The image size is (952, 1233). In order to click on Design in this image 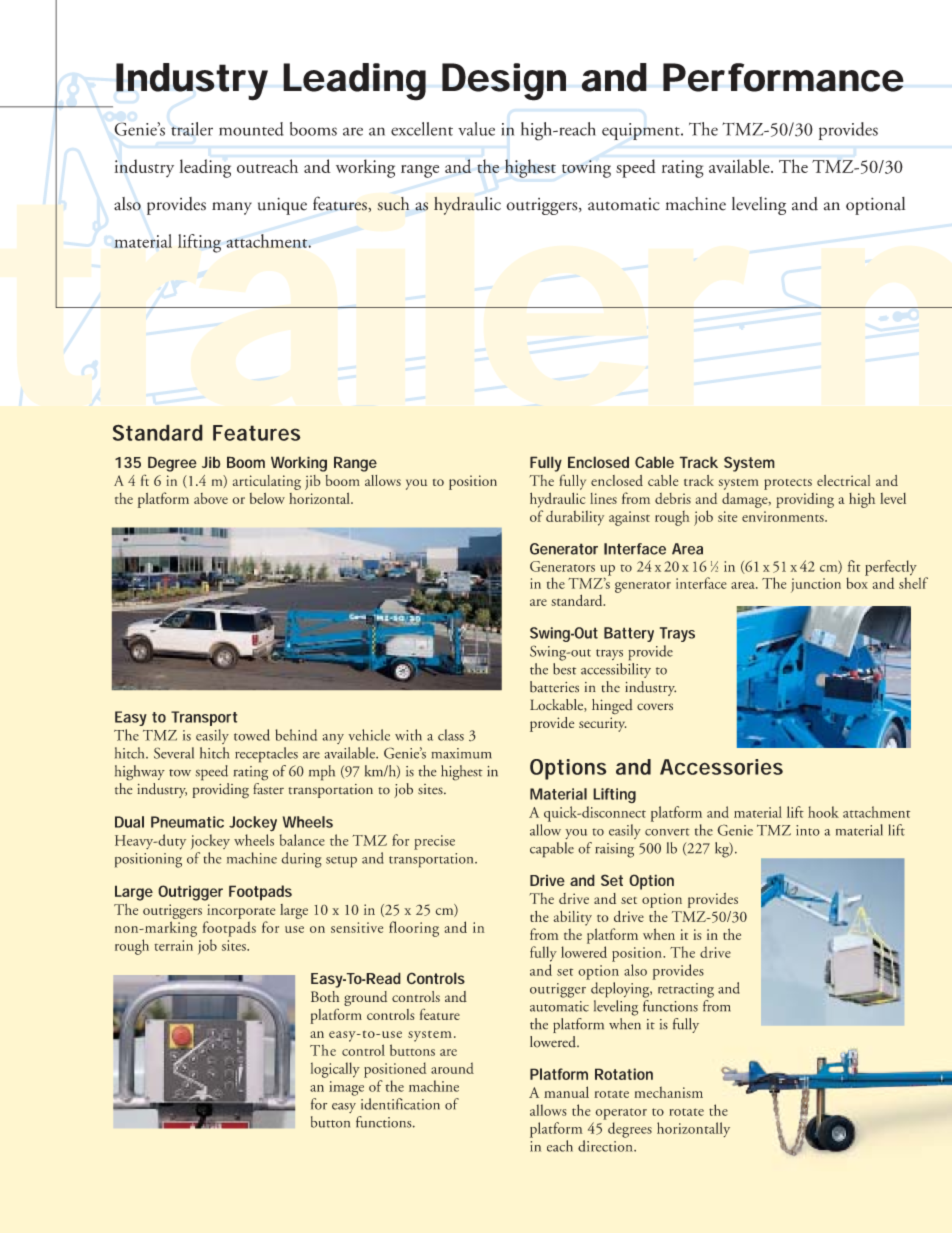, I will do `click(504, 82)`.
